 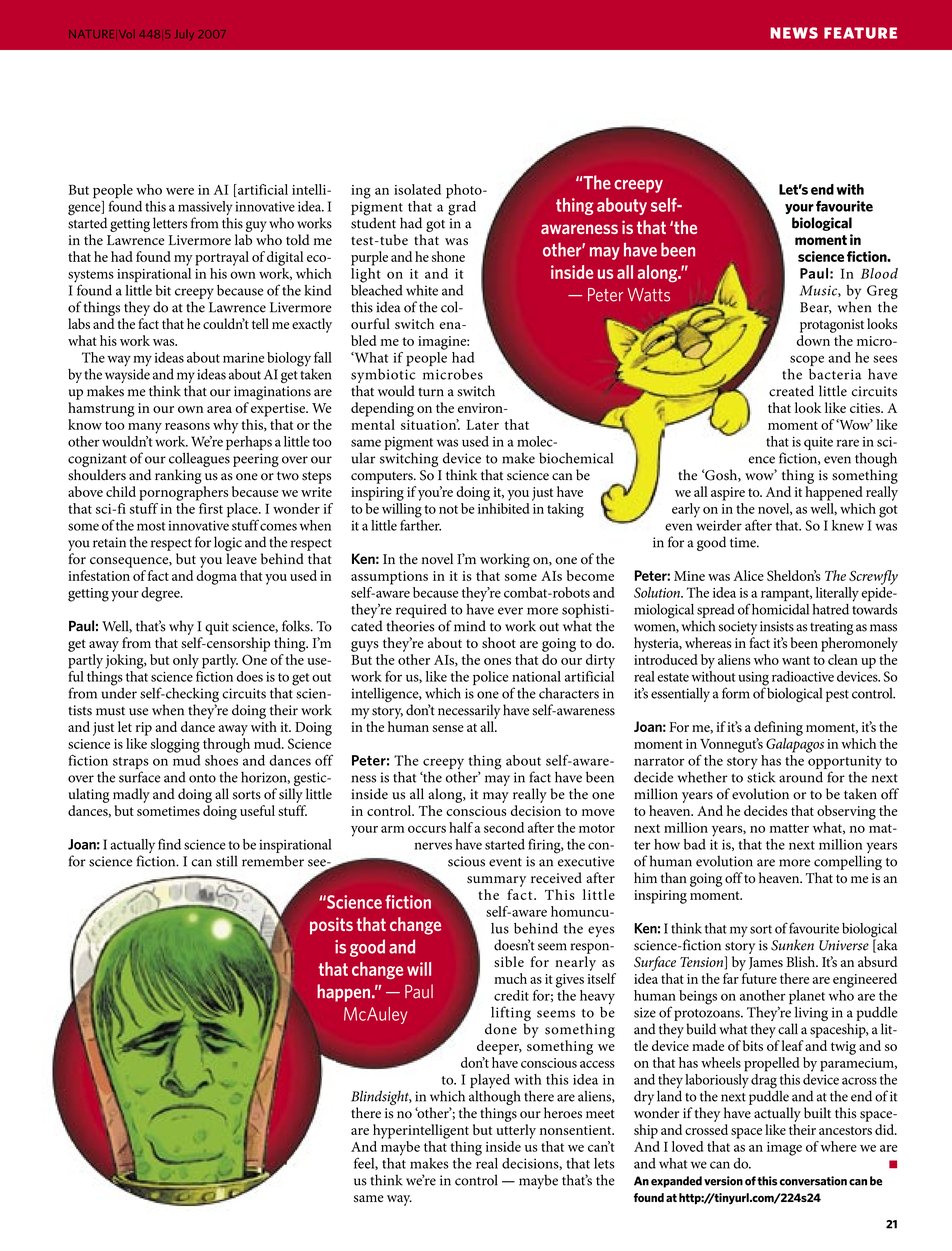 I want to click on isolated, so click(x=417, y=189).
